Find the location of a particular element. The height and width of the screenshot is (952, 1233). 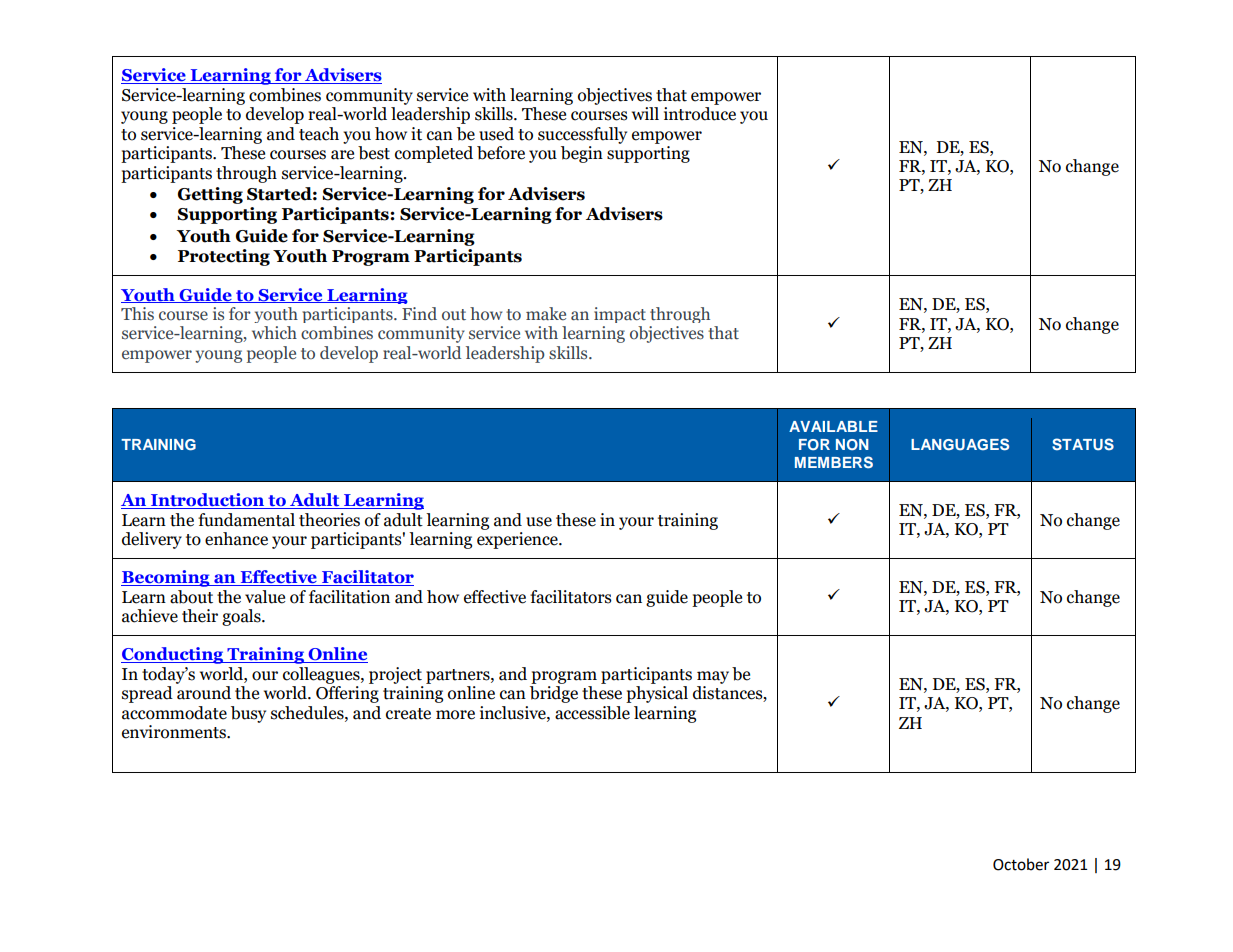

experience is located at coordinates (518, 540).
